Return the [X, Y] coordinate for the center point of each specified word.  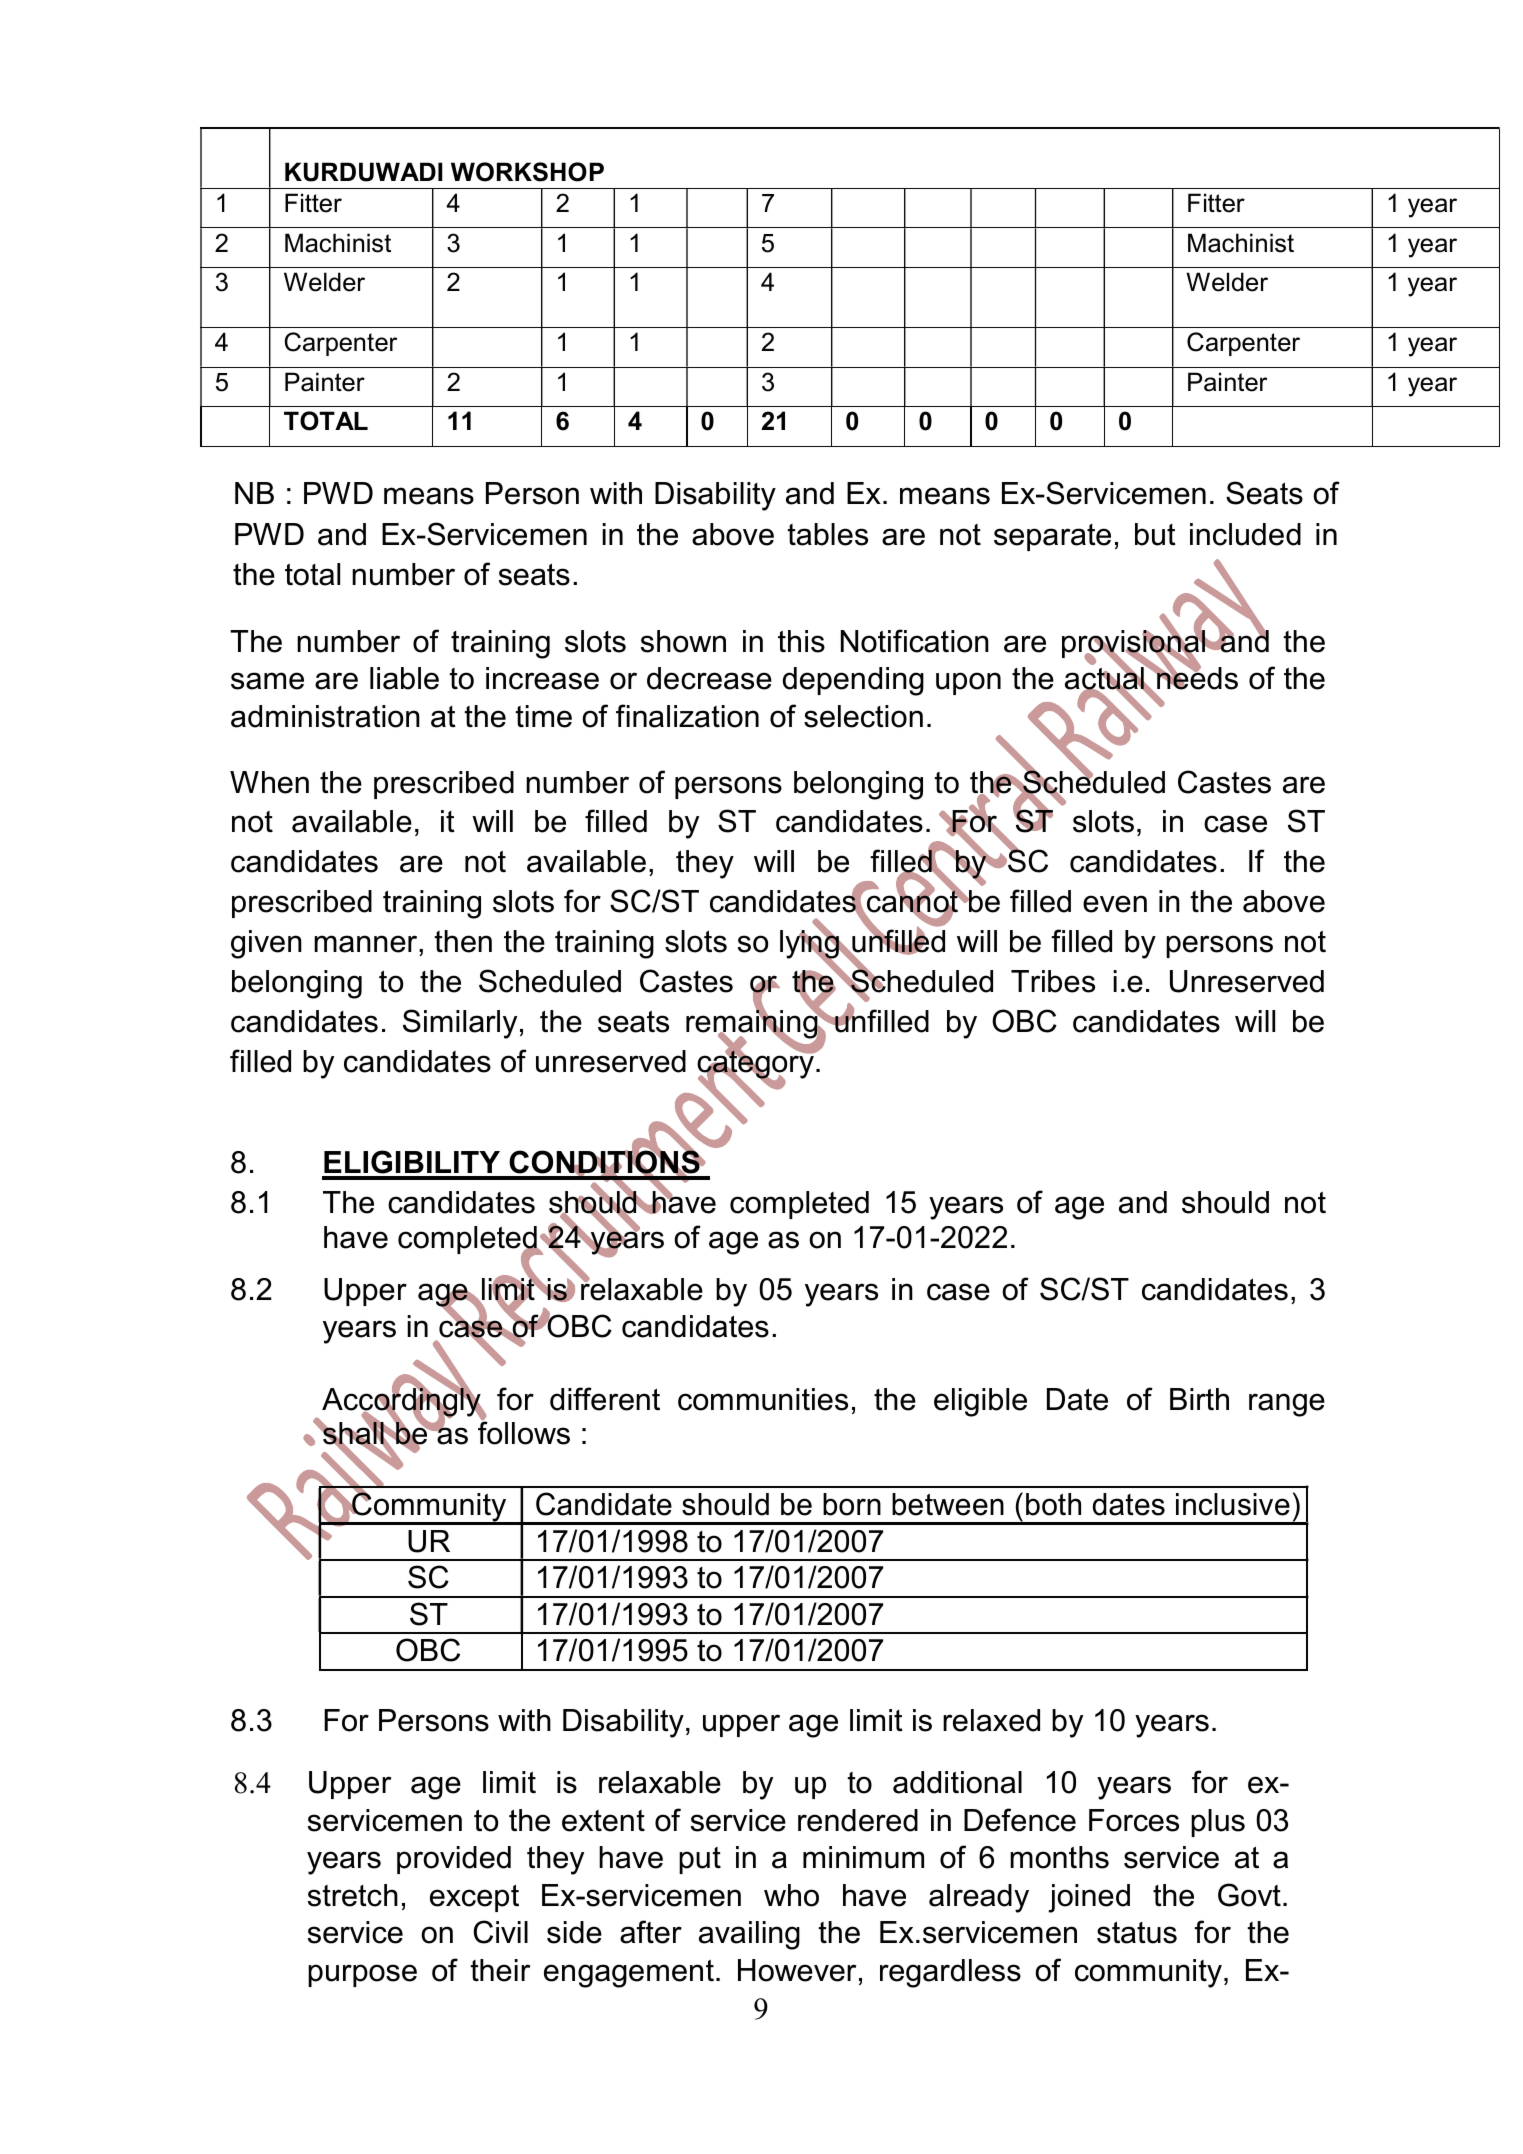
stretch [353, 1895]
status [1137, 1932]
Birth [1199, 1399]
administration [325, 716]
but [1155, 534]
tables [827, 534]
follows [524, 1432]
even [1115, 904]
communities [763, 1399]
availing [749, 1935]
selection [863, 716]
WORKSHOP [527, 172]
